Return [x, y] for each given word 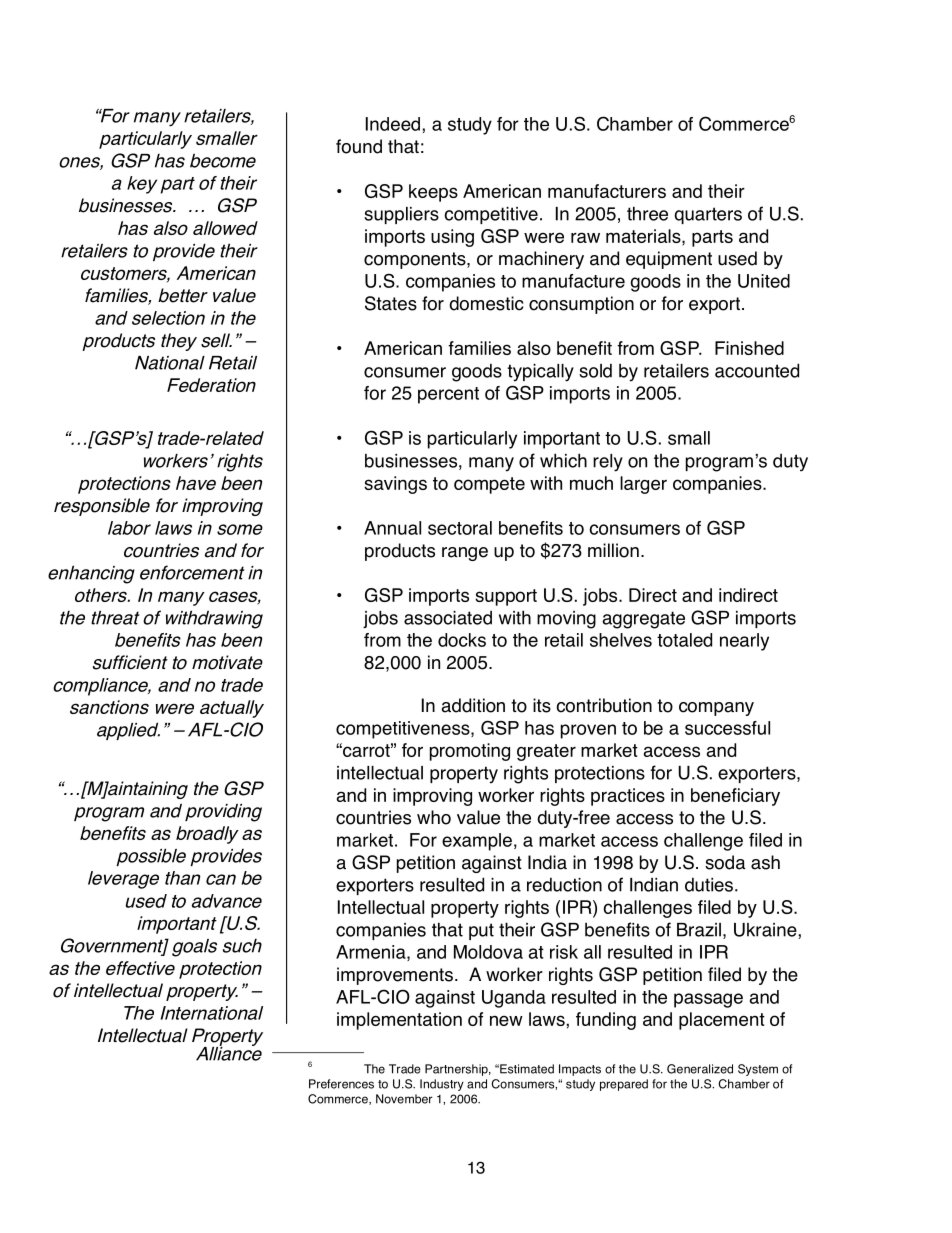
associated [448, 618]
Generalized [700, 1069]
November [404, 1099]
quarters [708, 215]
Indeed [393, 124]
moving [566, 620]
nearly [744, 642]
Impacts [580, 1070]
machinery [541, 260]
